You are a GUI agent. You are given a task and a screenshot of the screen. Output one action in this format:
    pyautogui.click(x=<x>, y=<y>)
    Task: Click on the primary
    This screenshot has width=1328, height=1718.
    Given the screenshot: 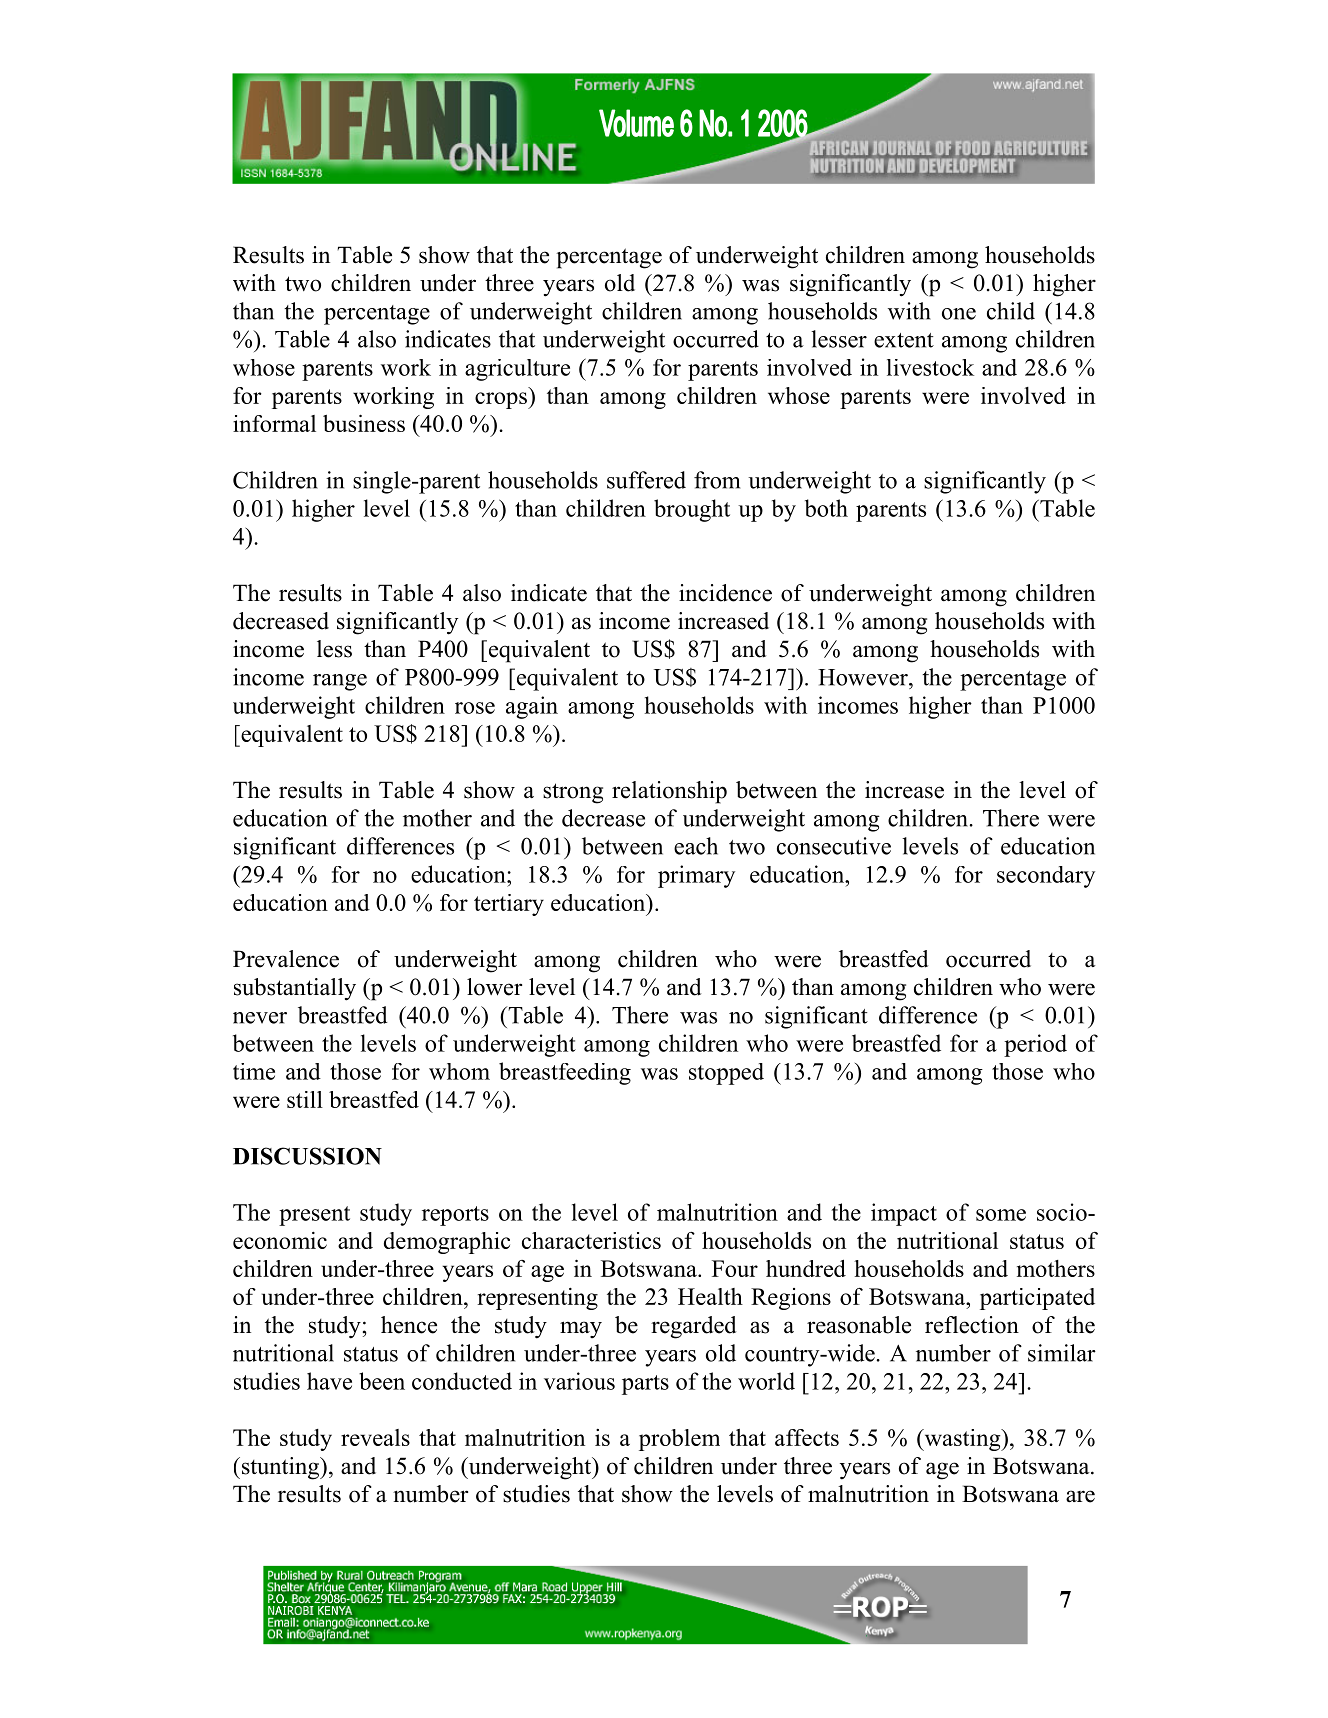 What is the action you would take?
    pyautogui.click(x=696, y=876)
